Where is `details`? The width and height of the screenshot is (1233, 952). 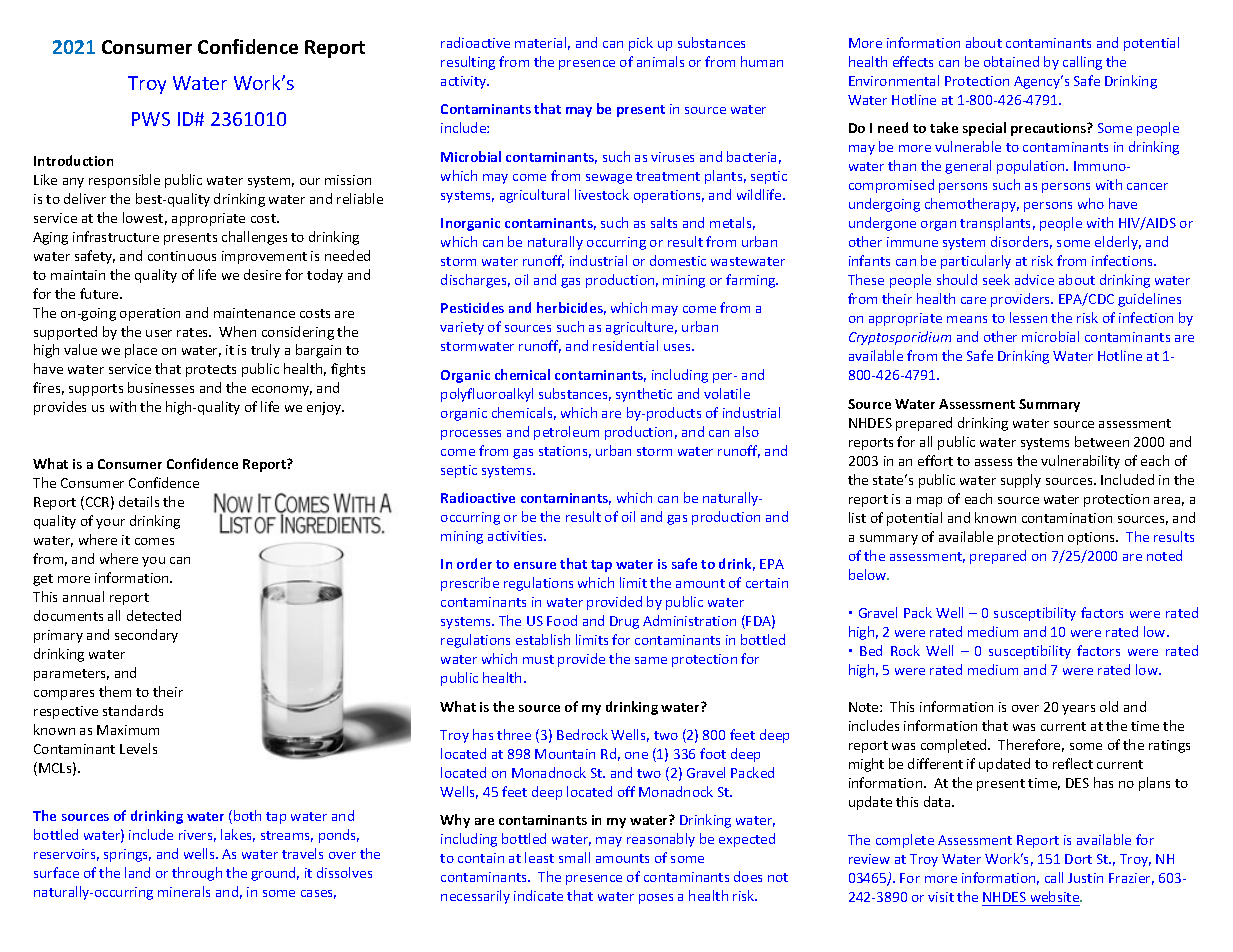
details is located at coordinates (139, 501).
